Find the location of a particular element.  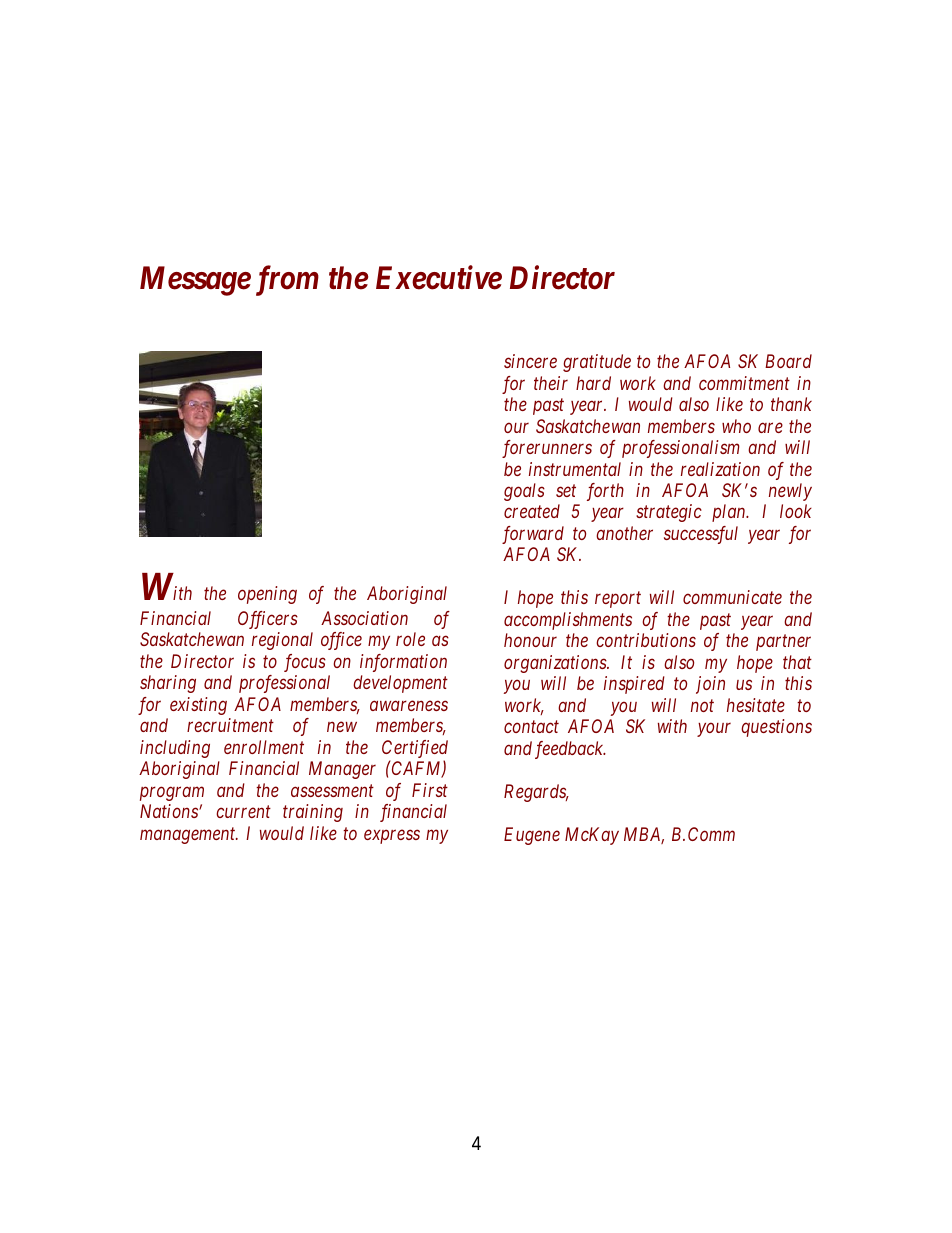

from is located at coordinates (287, 281).
